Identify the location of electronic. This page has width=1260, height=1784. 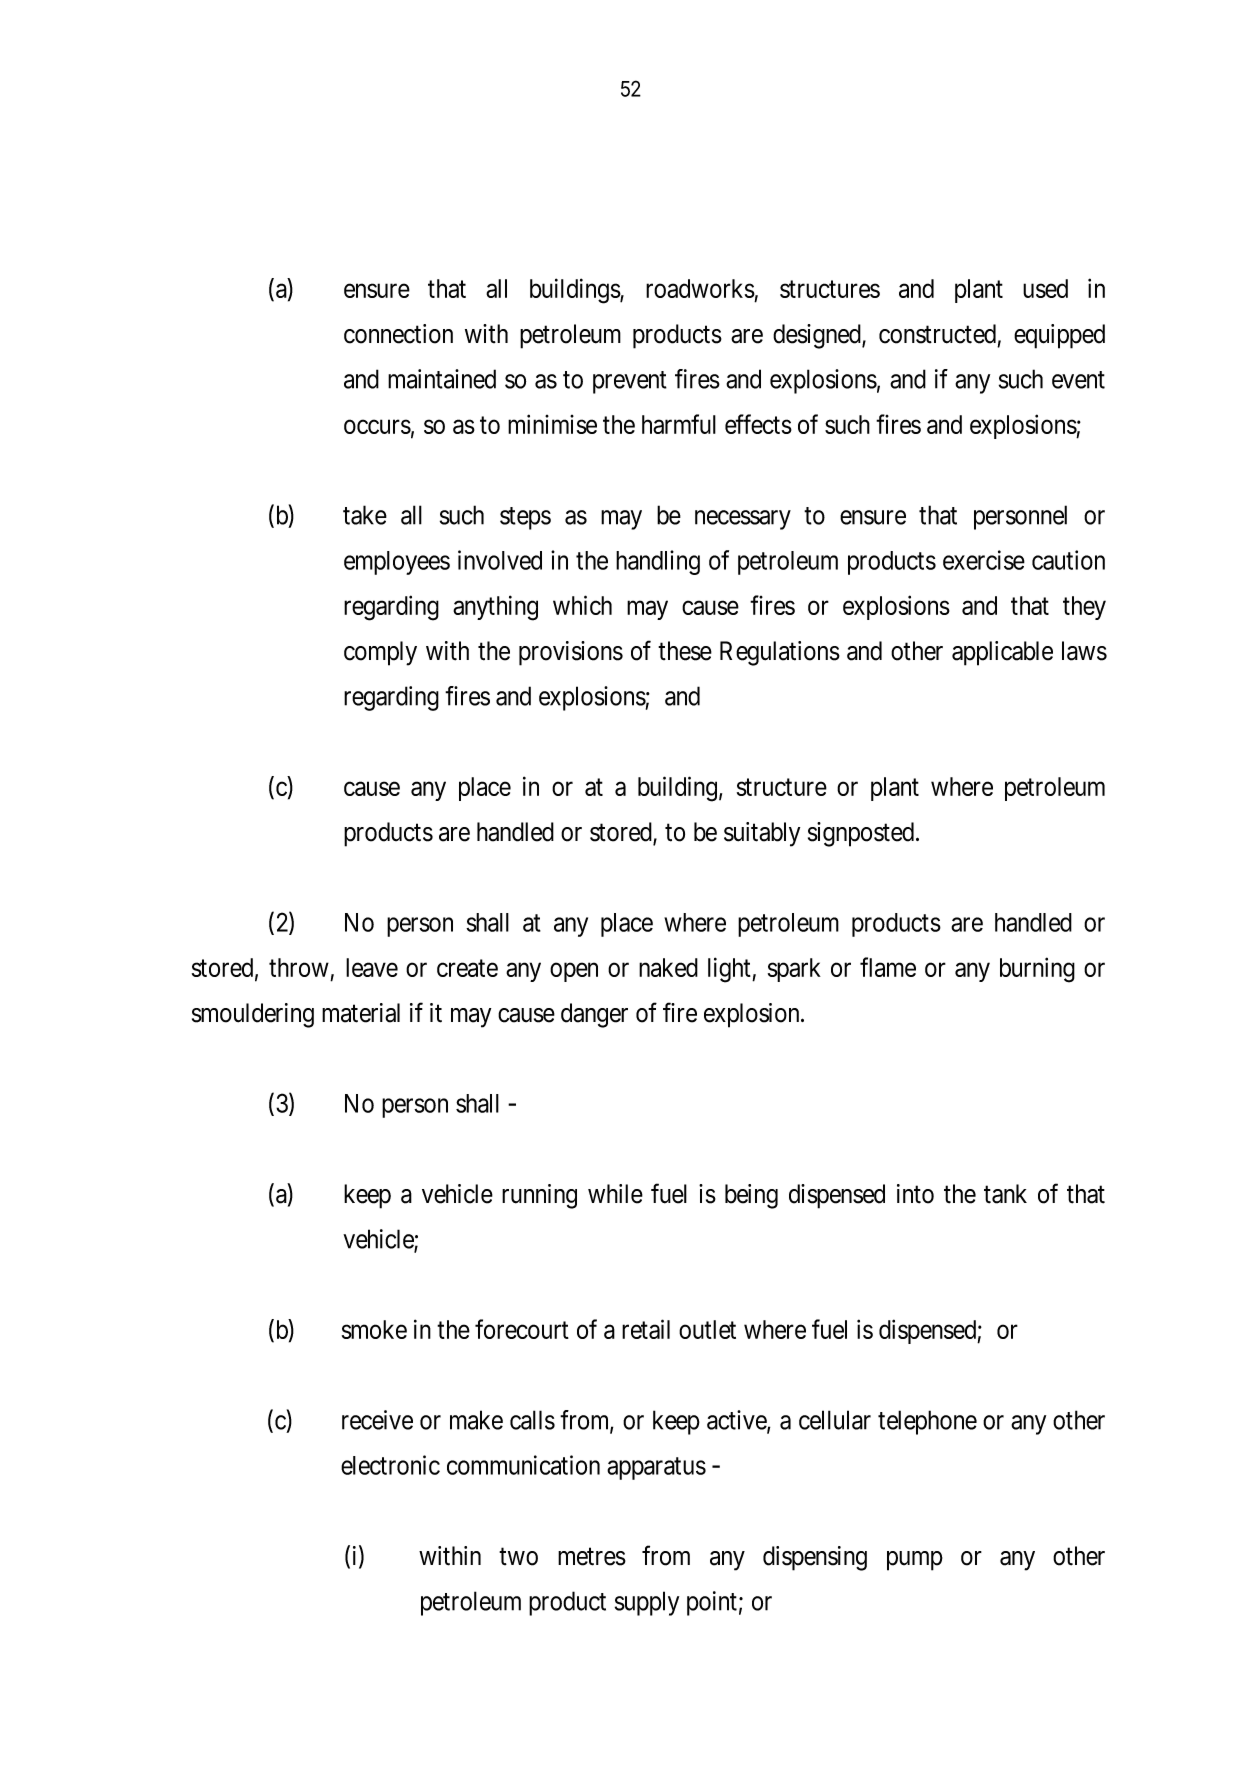
(390, 1465).
